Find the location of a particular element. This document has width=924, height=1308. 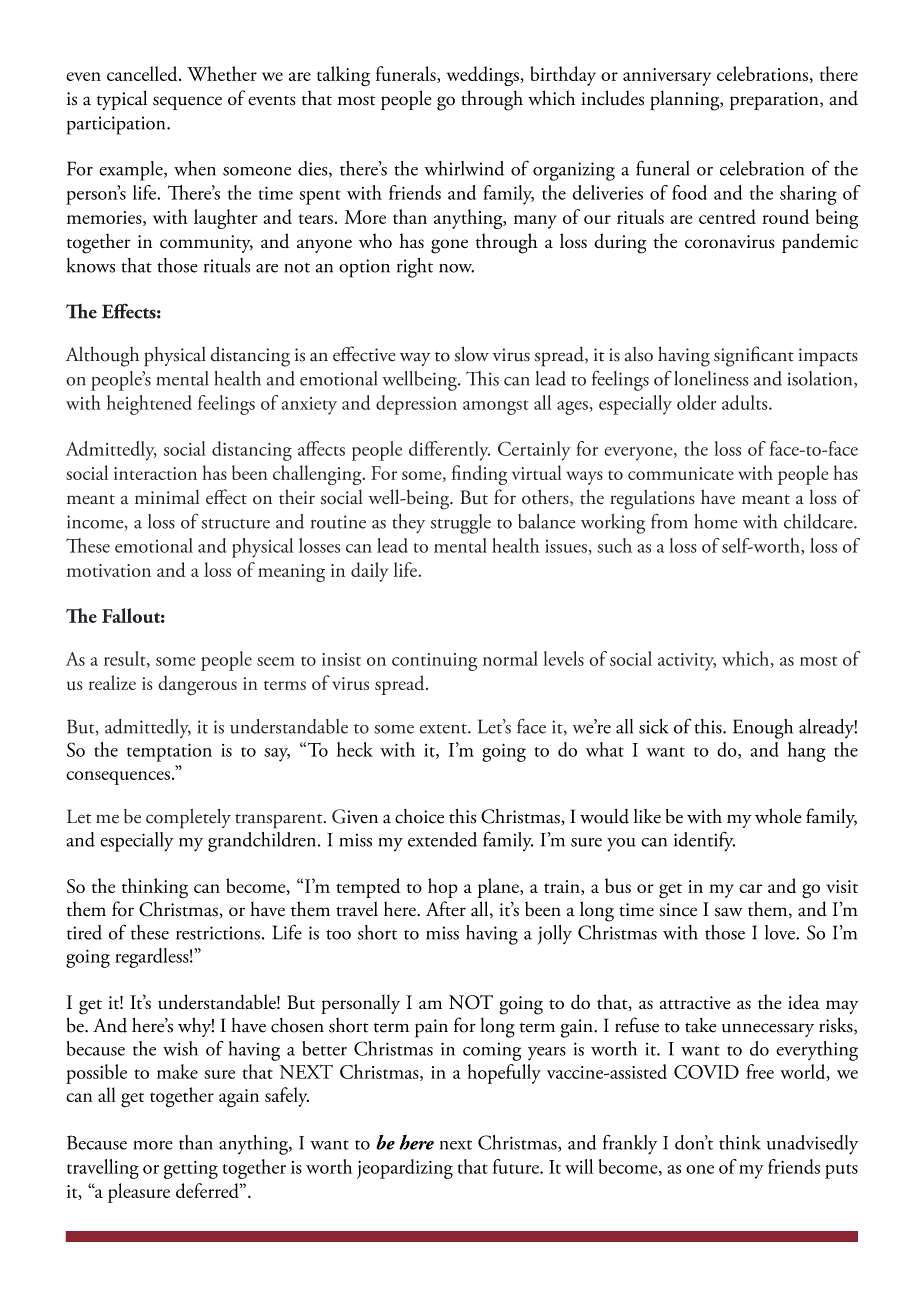

preparation is located at coordinates (775, 101).
